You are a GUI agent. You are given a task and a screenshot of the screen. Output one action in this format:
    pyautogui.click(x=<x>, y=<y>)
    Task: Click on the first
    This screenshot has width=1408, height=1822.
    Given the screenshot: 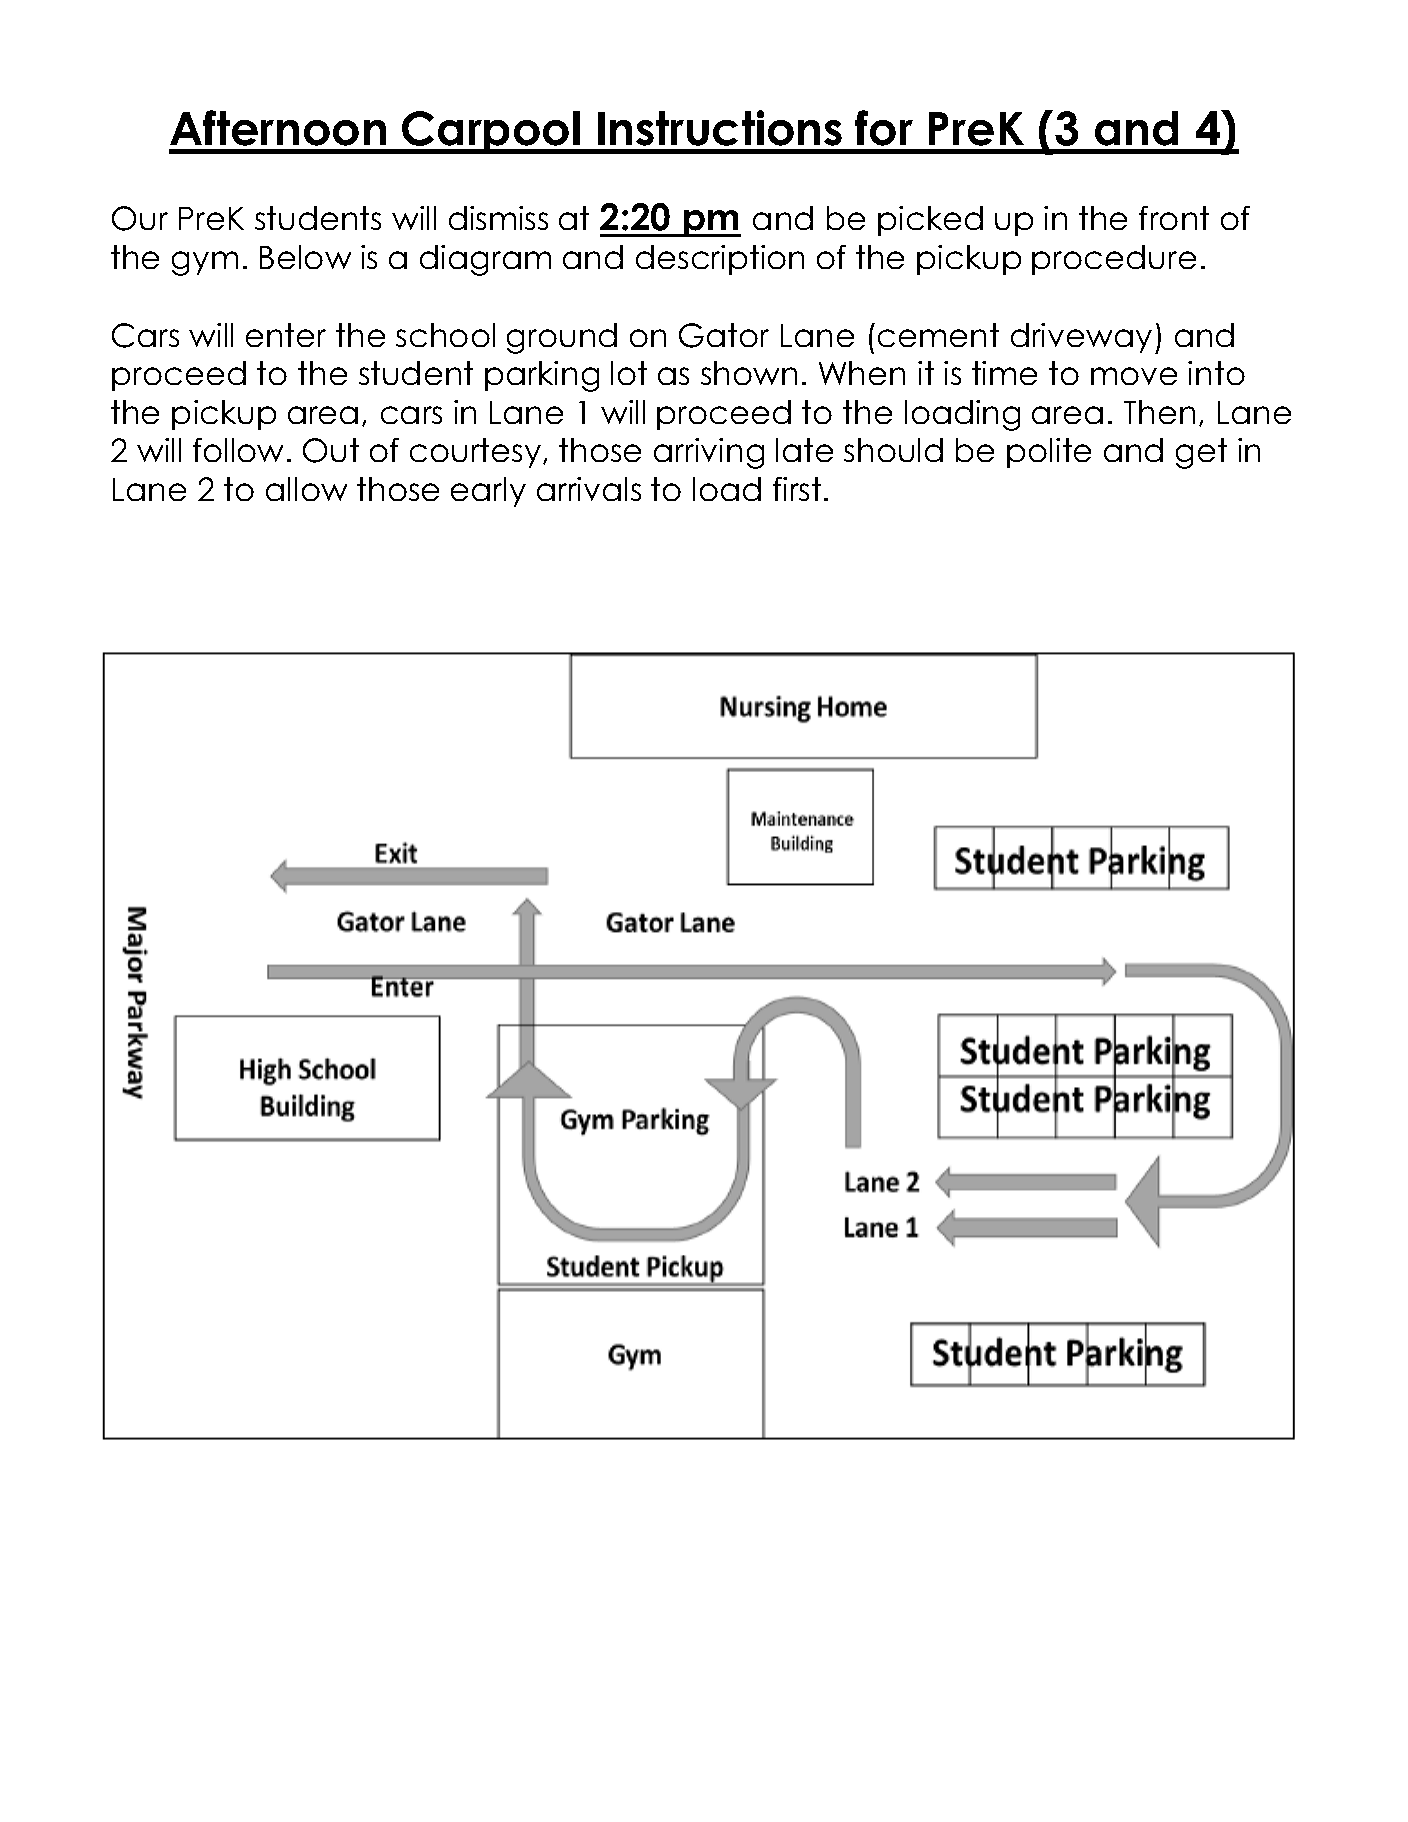 What is the action you would take?
    pyautogui.click(x=797, y=489)
